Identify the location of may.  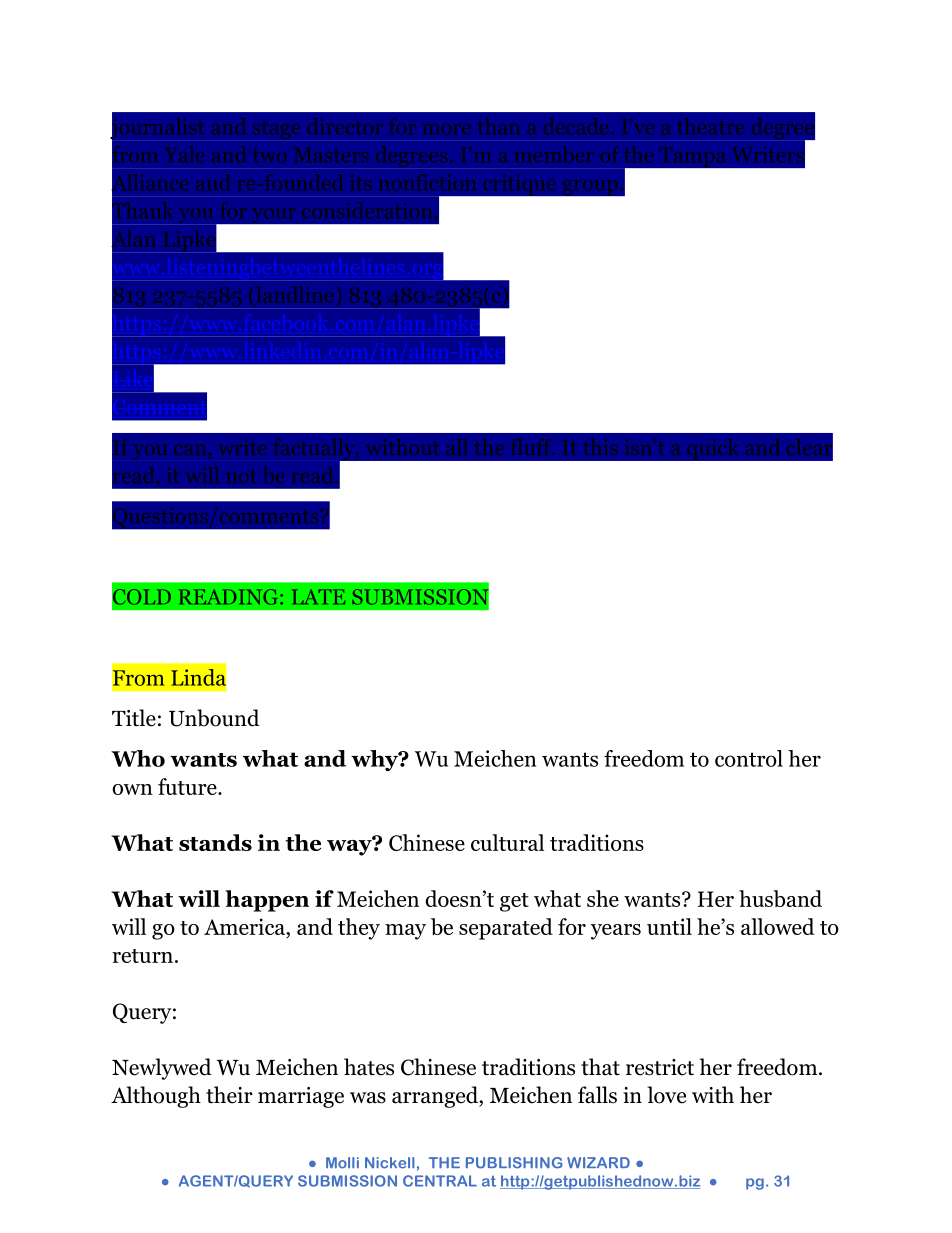
(405, 932).
